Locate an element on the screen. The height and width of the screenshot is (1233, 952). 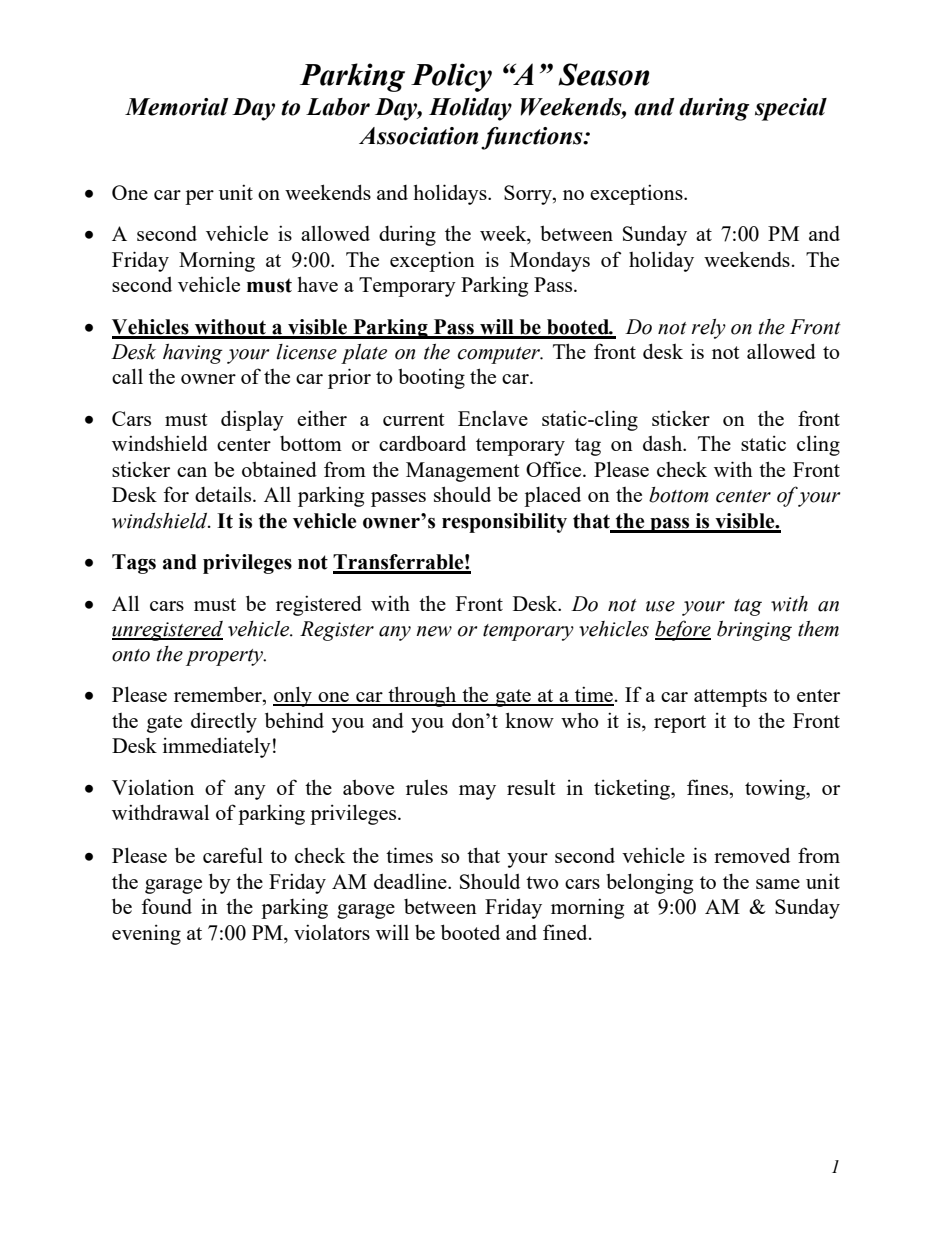
bringing is located at coordinates (754, 631).
